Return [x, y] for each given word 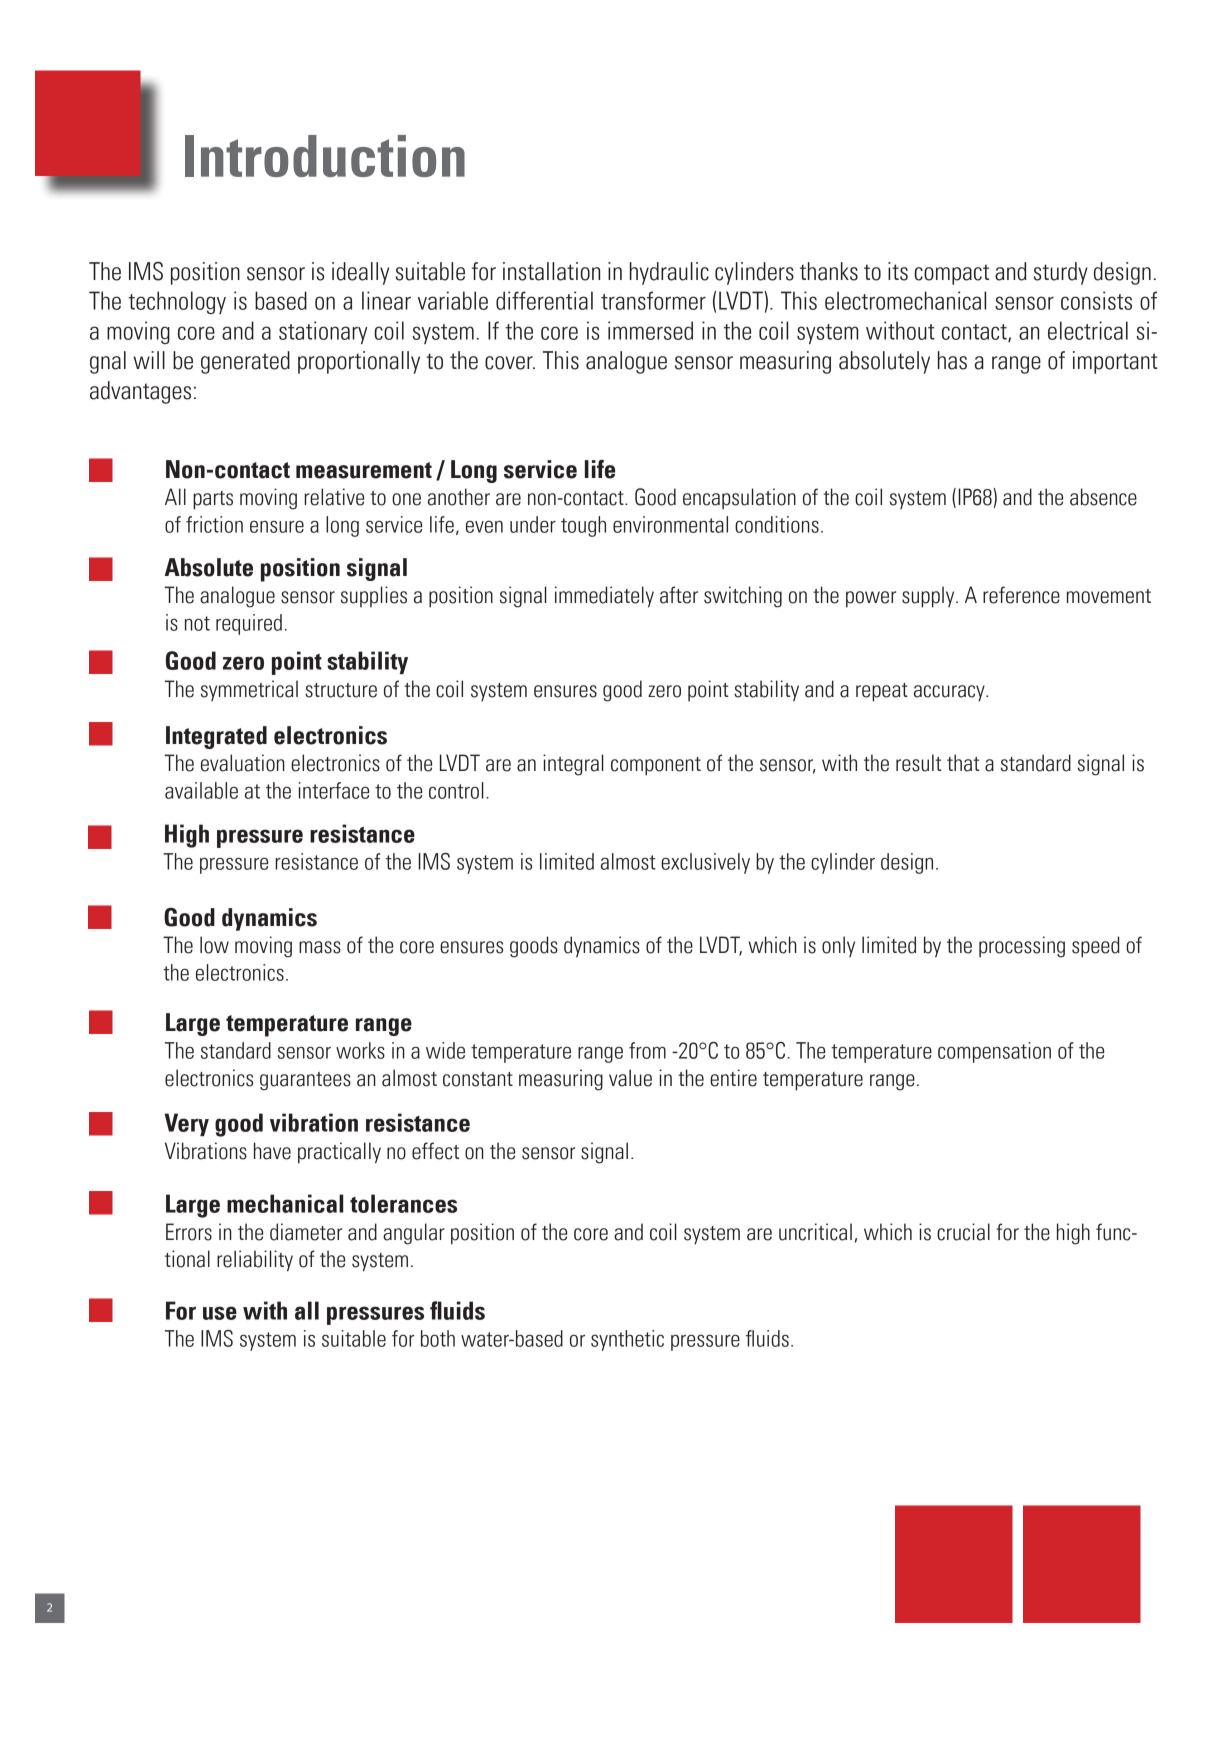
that [963, 763]
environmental [670, 524]
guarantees [305, 1081]
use [220, 1313]
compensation [994, 1052]
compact [951, 274]
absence [1103, 497]
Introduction [325, 156]
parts [213, 500]
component [656, 766]
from [647, 1050]
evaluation [243, 763]
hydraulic [669, 273]
